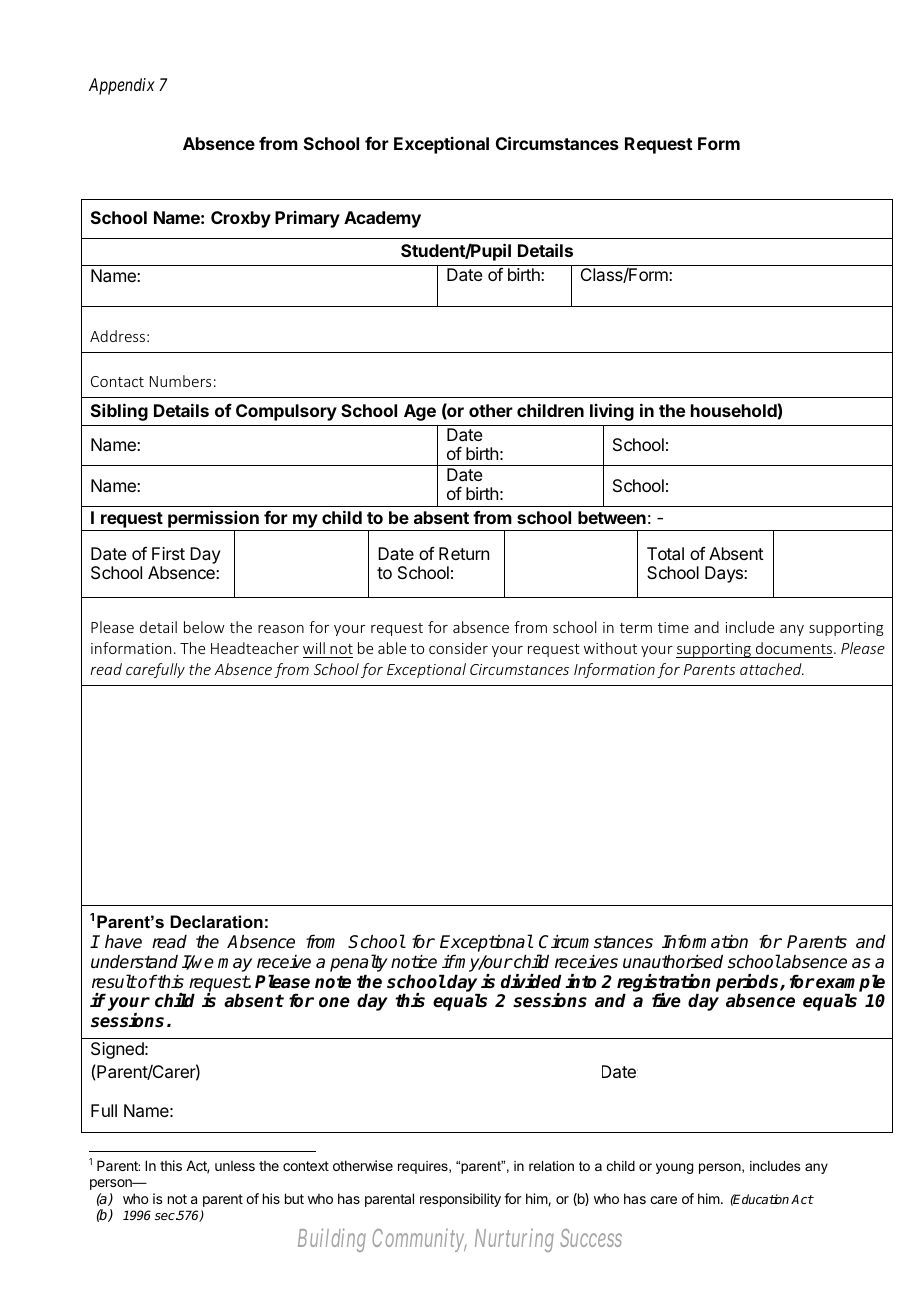 This screenshot has width=923, height=1316. I want to click on notice, so click(414, 961).
